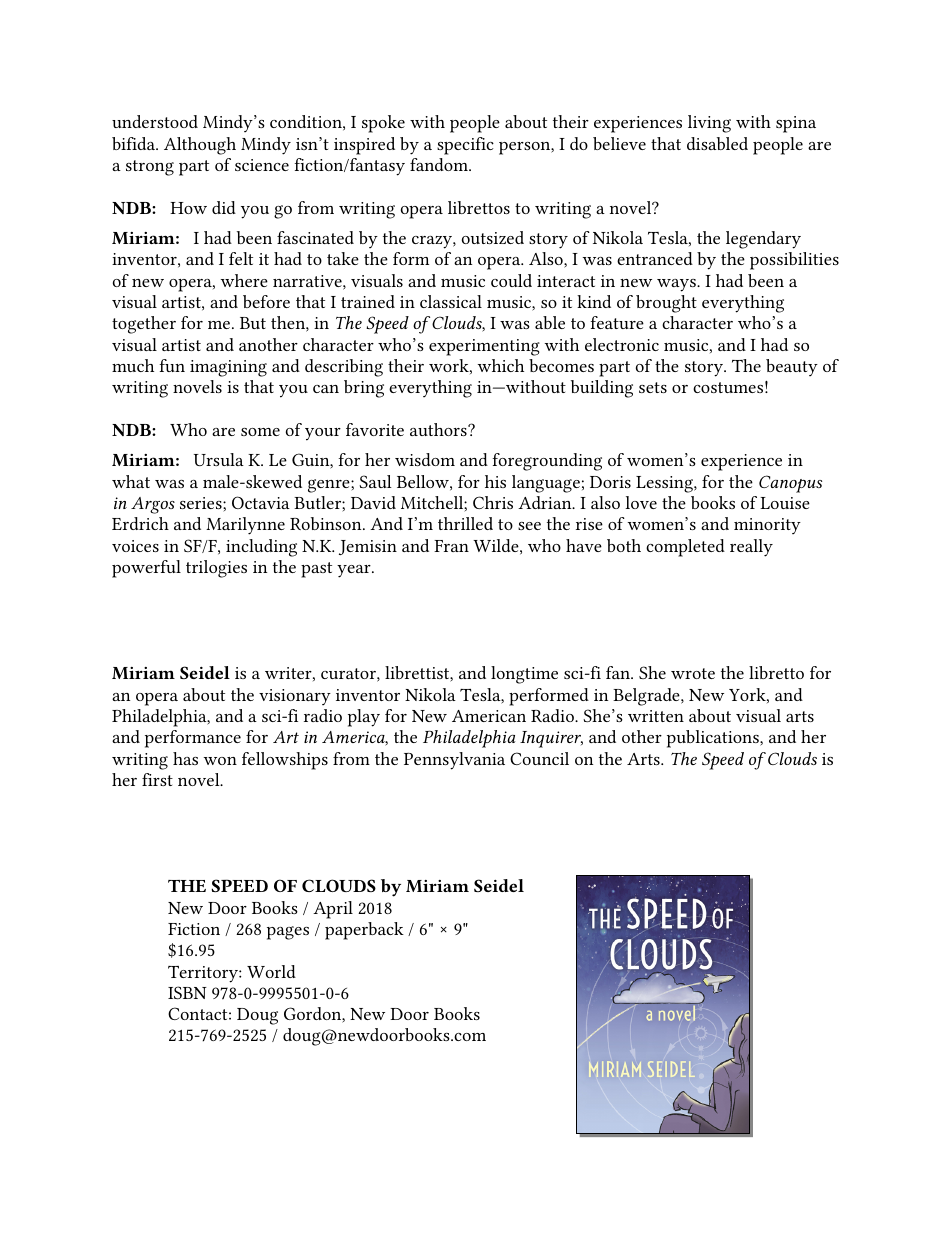 Image resolution: width=952 pixels, height=1233 pixels. What do you see at coordinates (187, 992) in the screenshot?
I see `ISBN` at bounding box center [187, 992].
